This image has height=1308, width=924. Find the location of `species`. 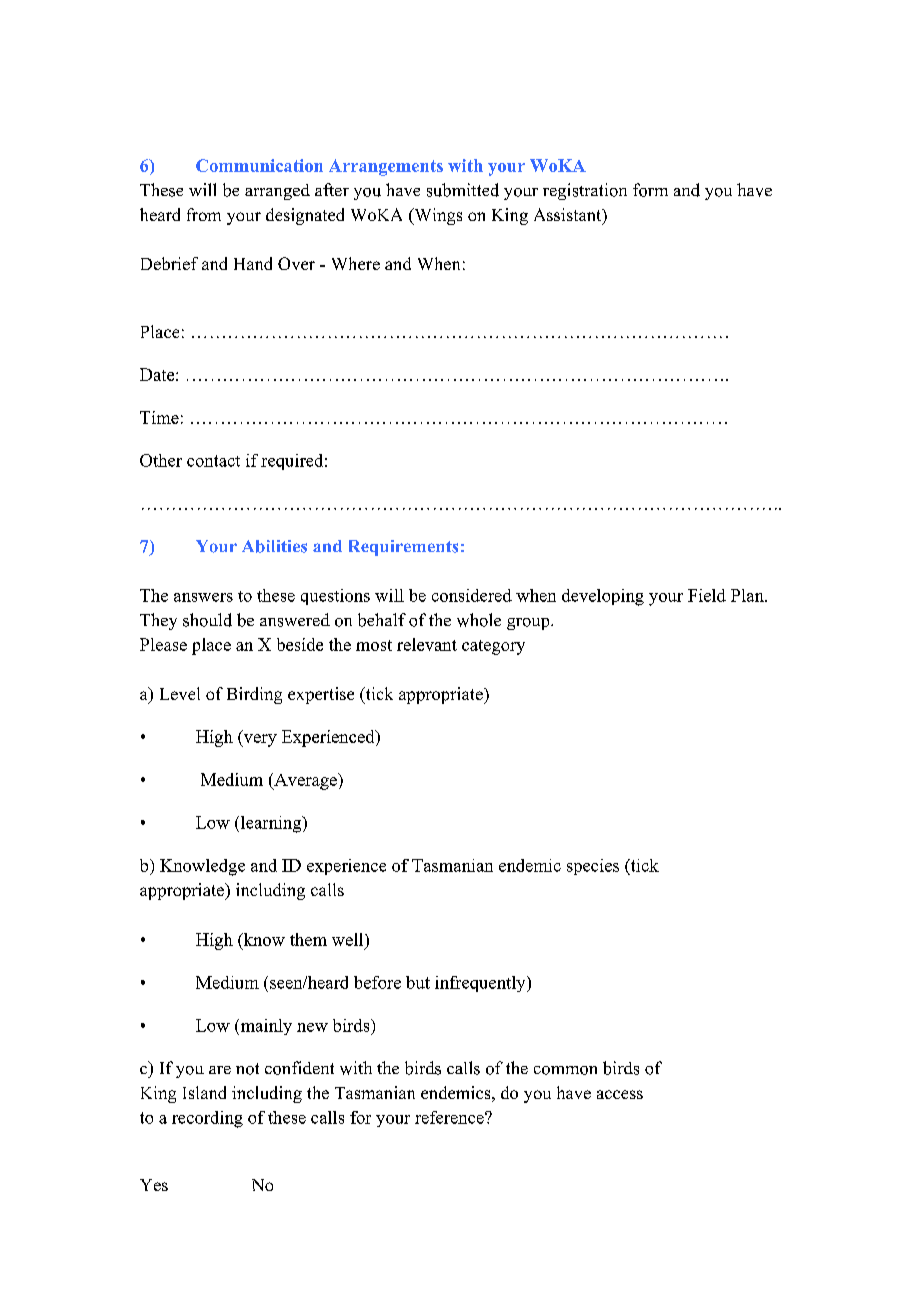

species is located at coordinates (593, 867).
